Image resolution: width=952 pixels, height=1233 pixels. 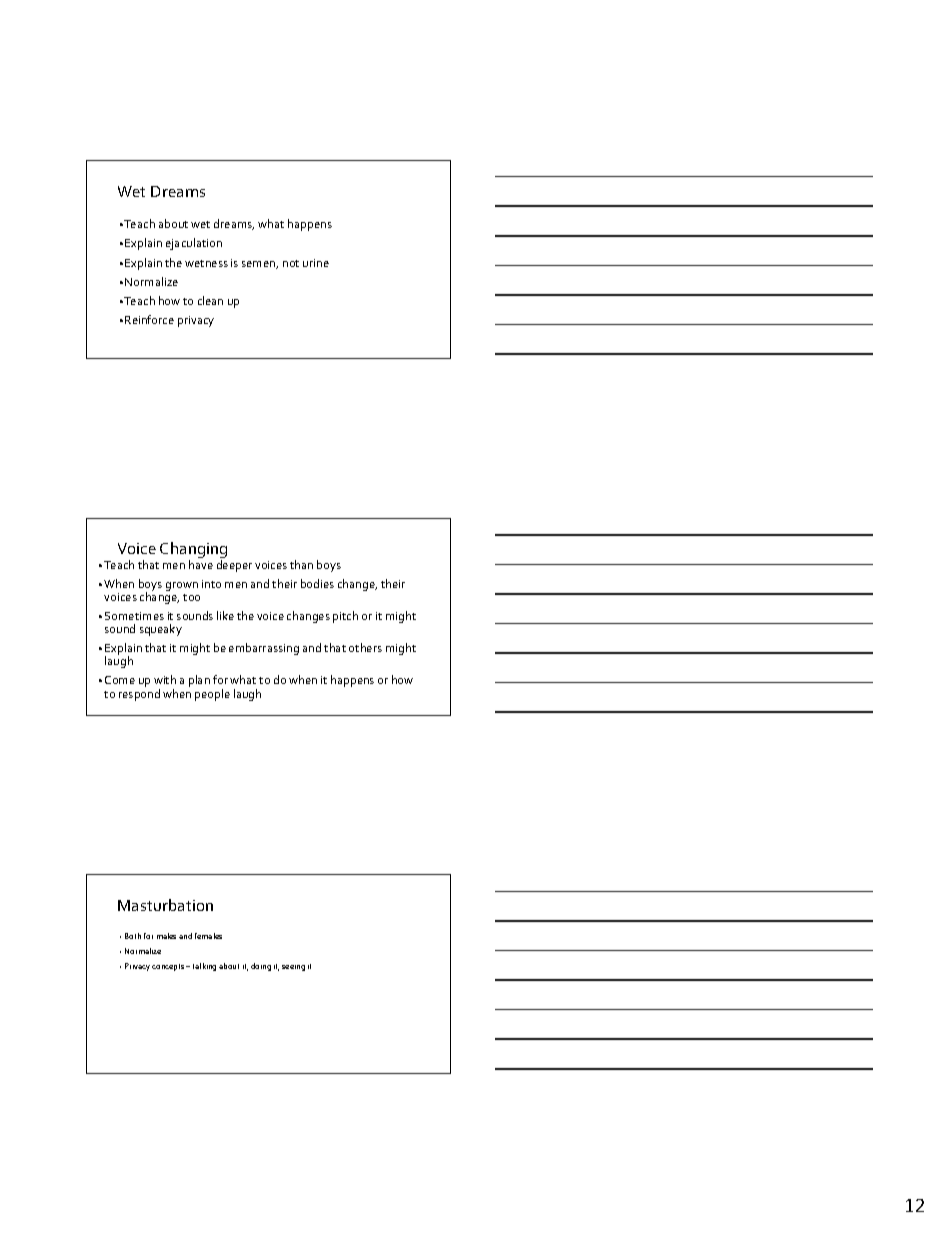 What do you see at coordinates (161, 630) in the page?
I see `squeaky` at bounding box center [161, 630].
